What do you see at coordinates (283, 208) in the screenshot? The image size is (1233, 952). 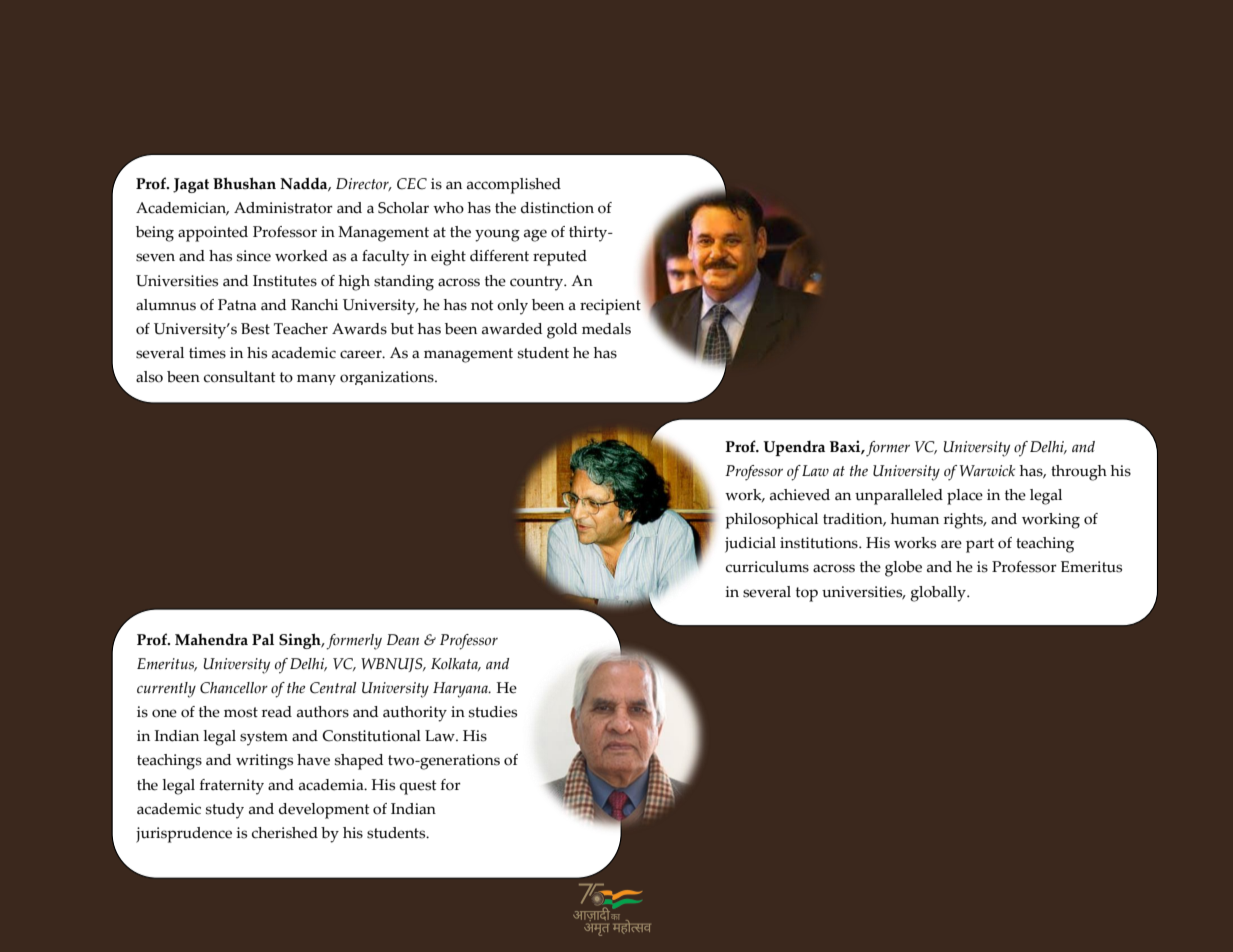 I see `Administrator` at bounding box center [283, 208].
